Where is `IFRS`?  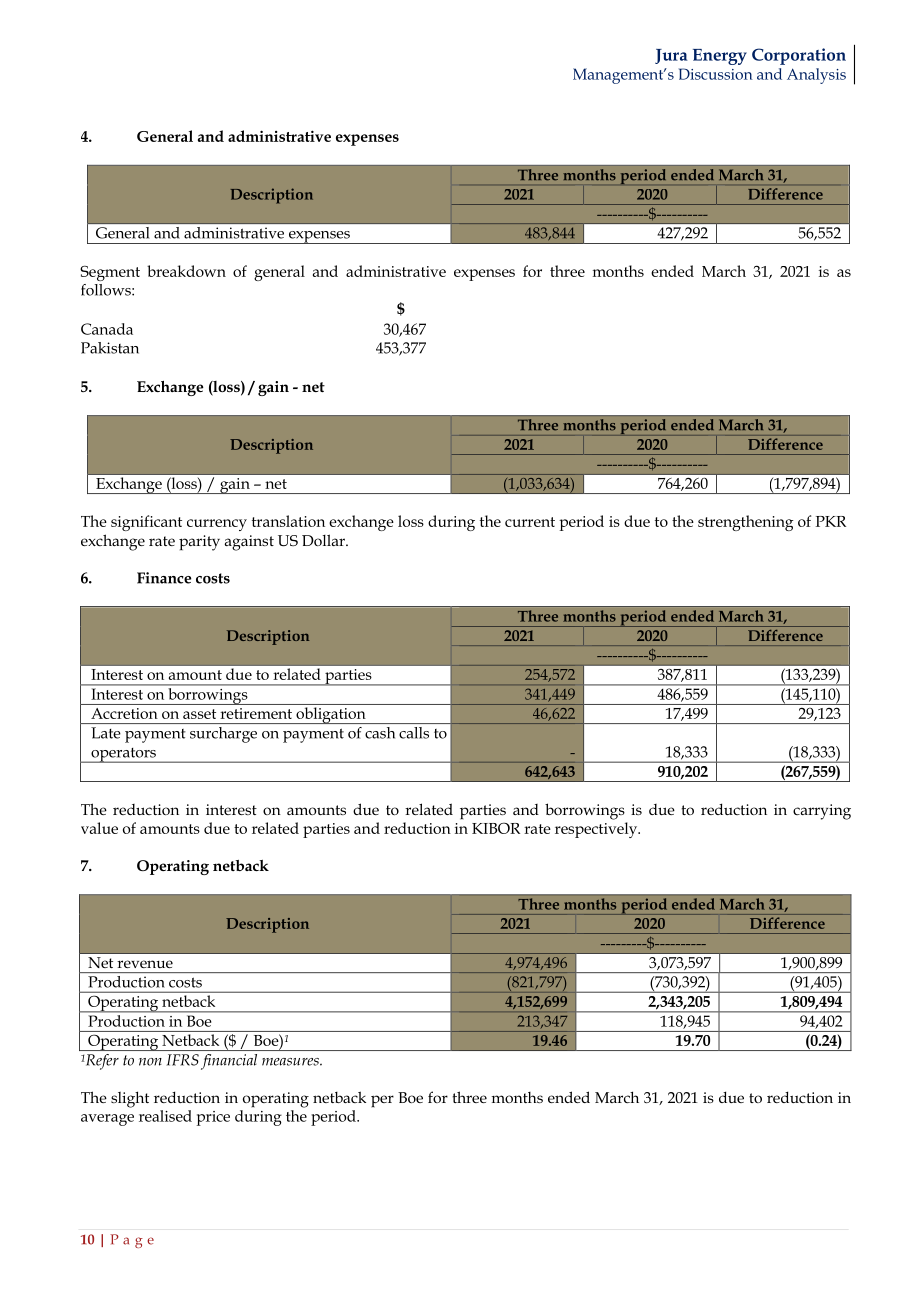 IFRS is located at coordinates (183, 1060).
